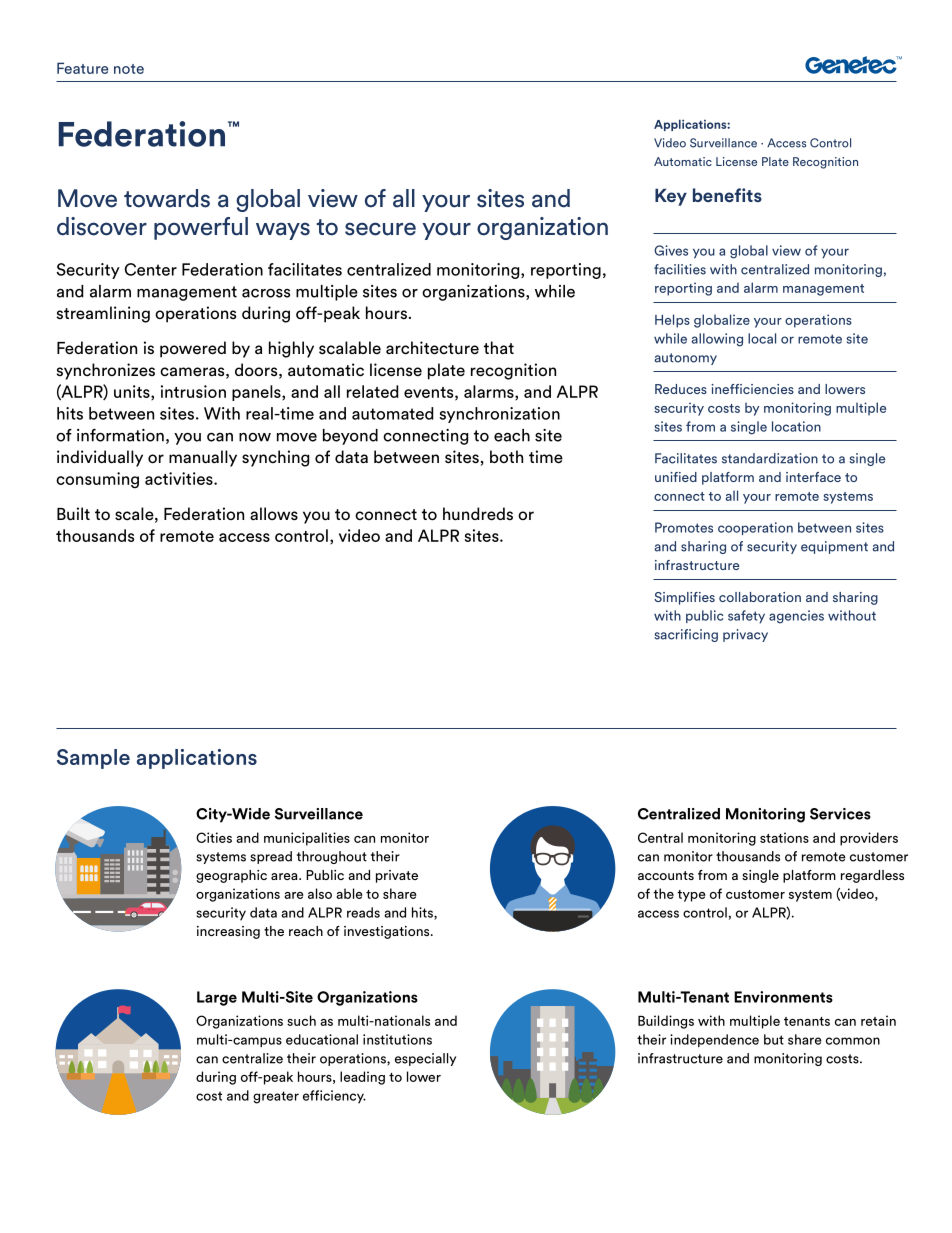 This document has height=1233, width=952. What do you see at coordinates (217, 998) in the document?
I see `Large` at bounding box center [217, 998].
